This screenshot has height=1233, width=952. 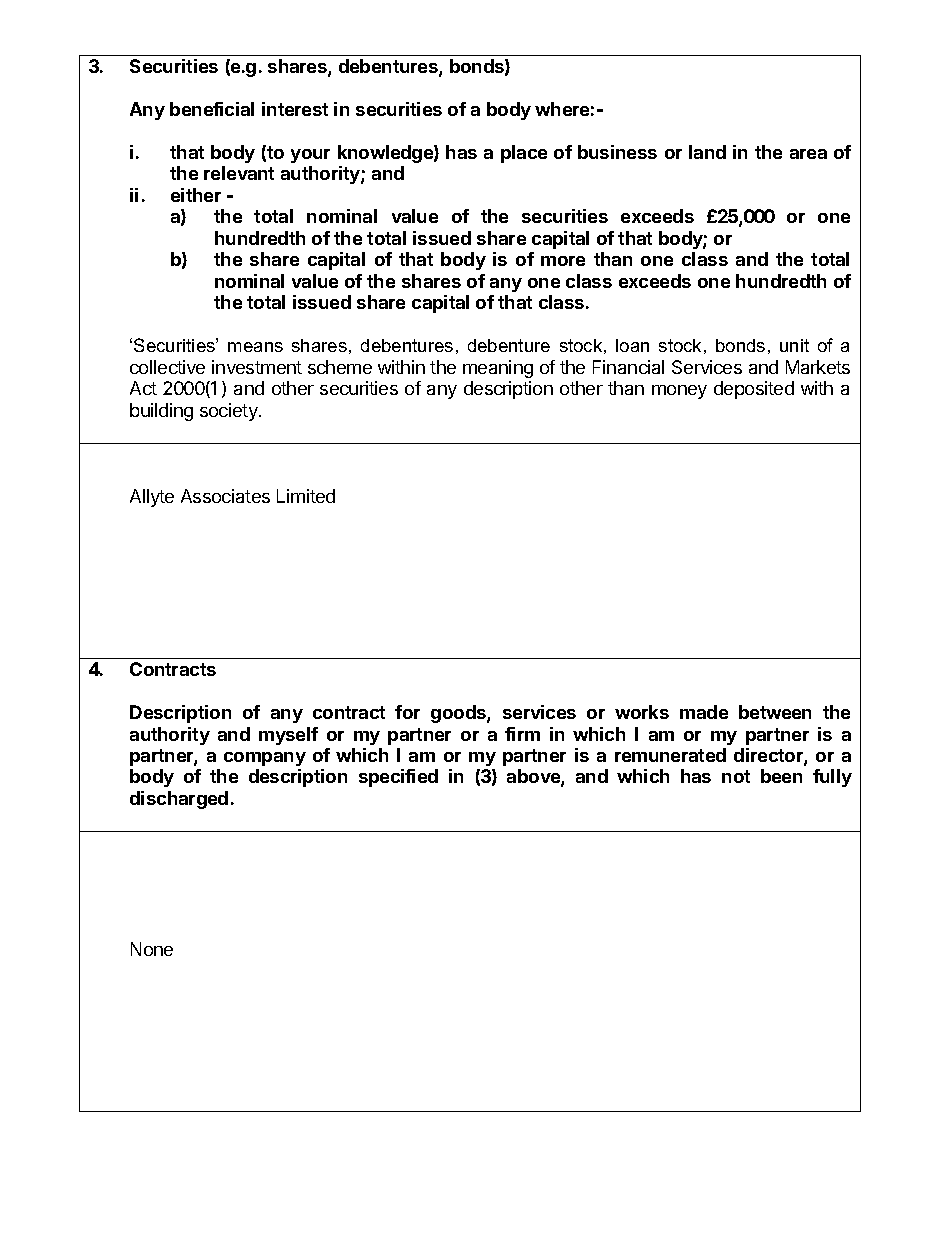 I want to click on place, so click(x=524, y=154).
